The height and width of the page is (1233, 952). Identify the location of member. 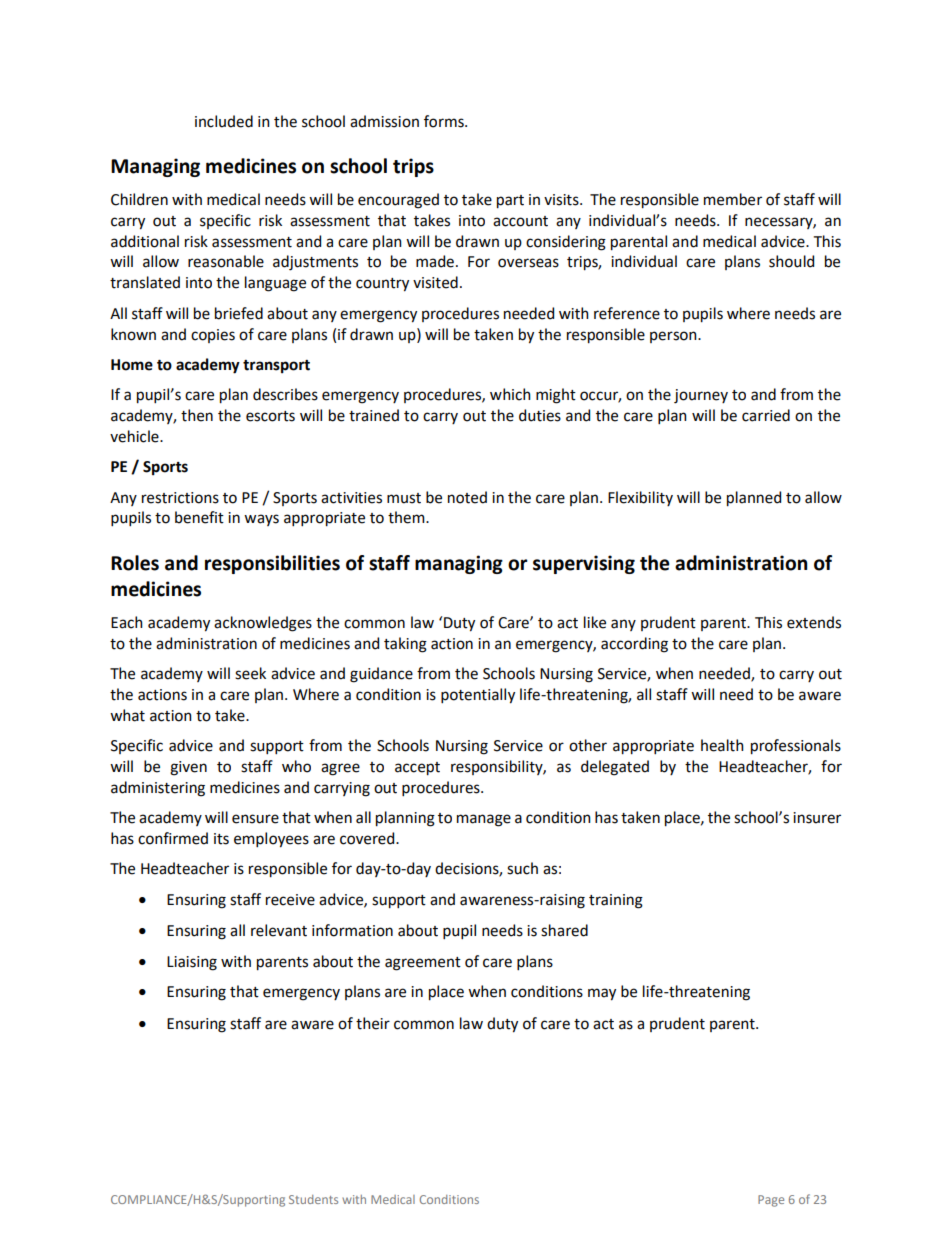
(733, 199).
